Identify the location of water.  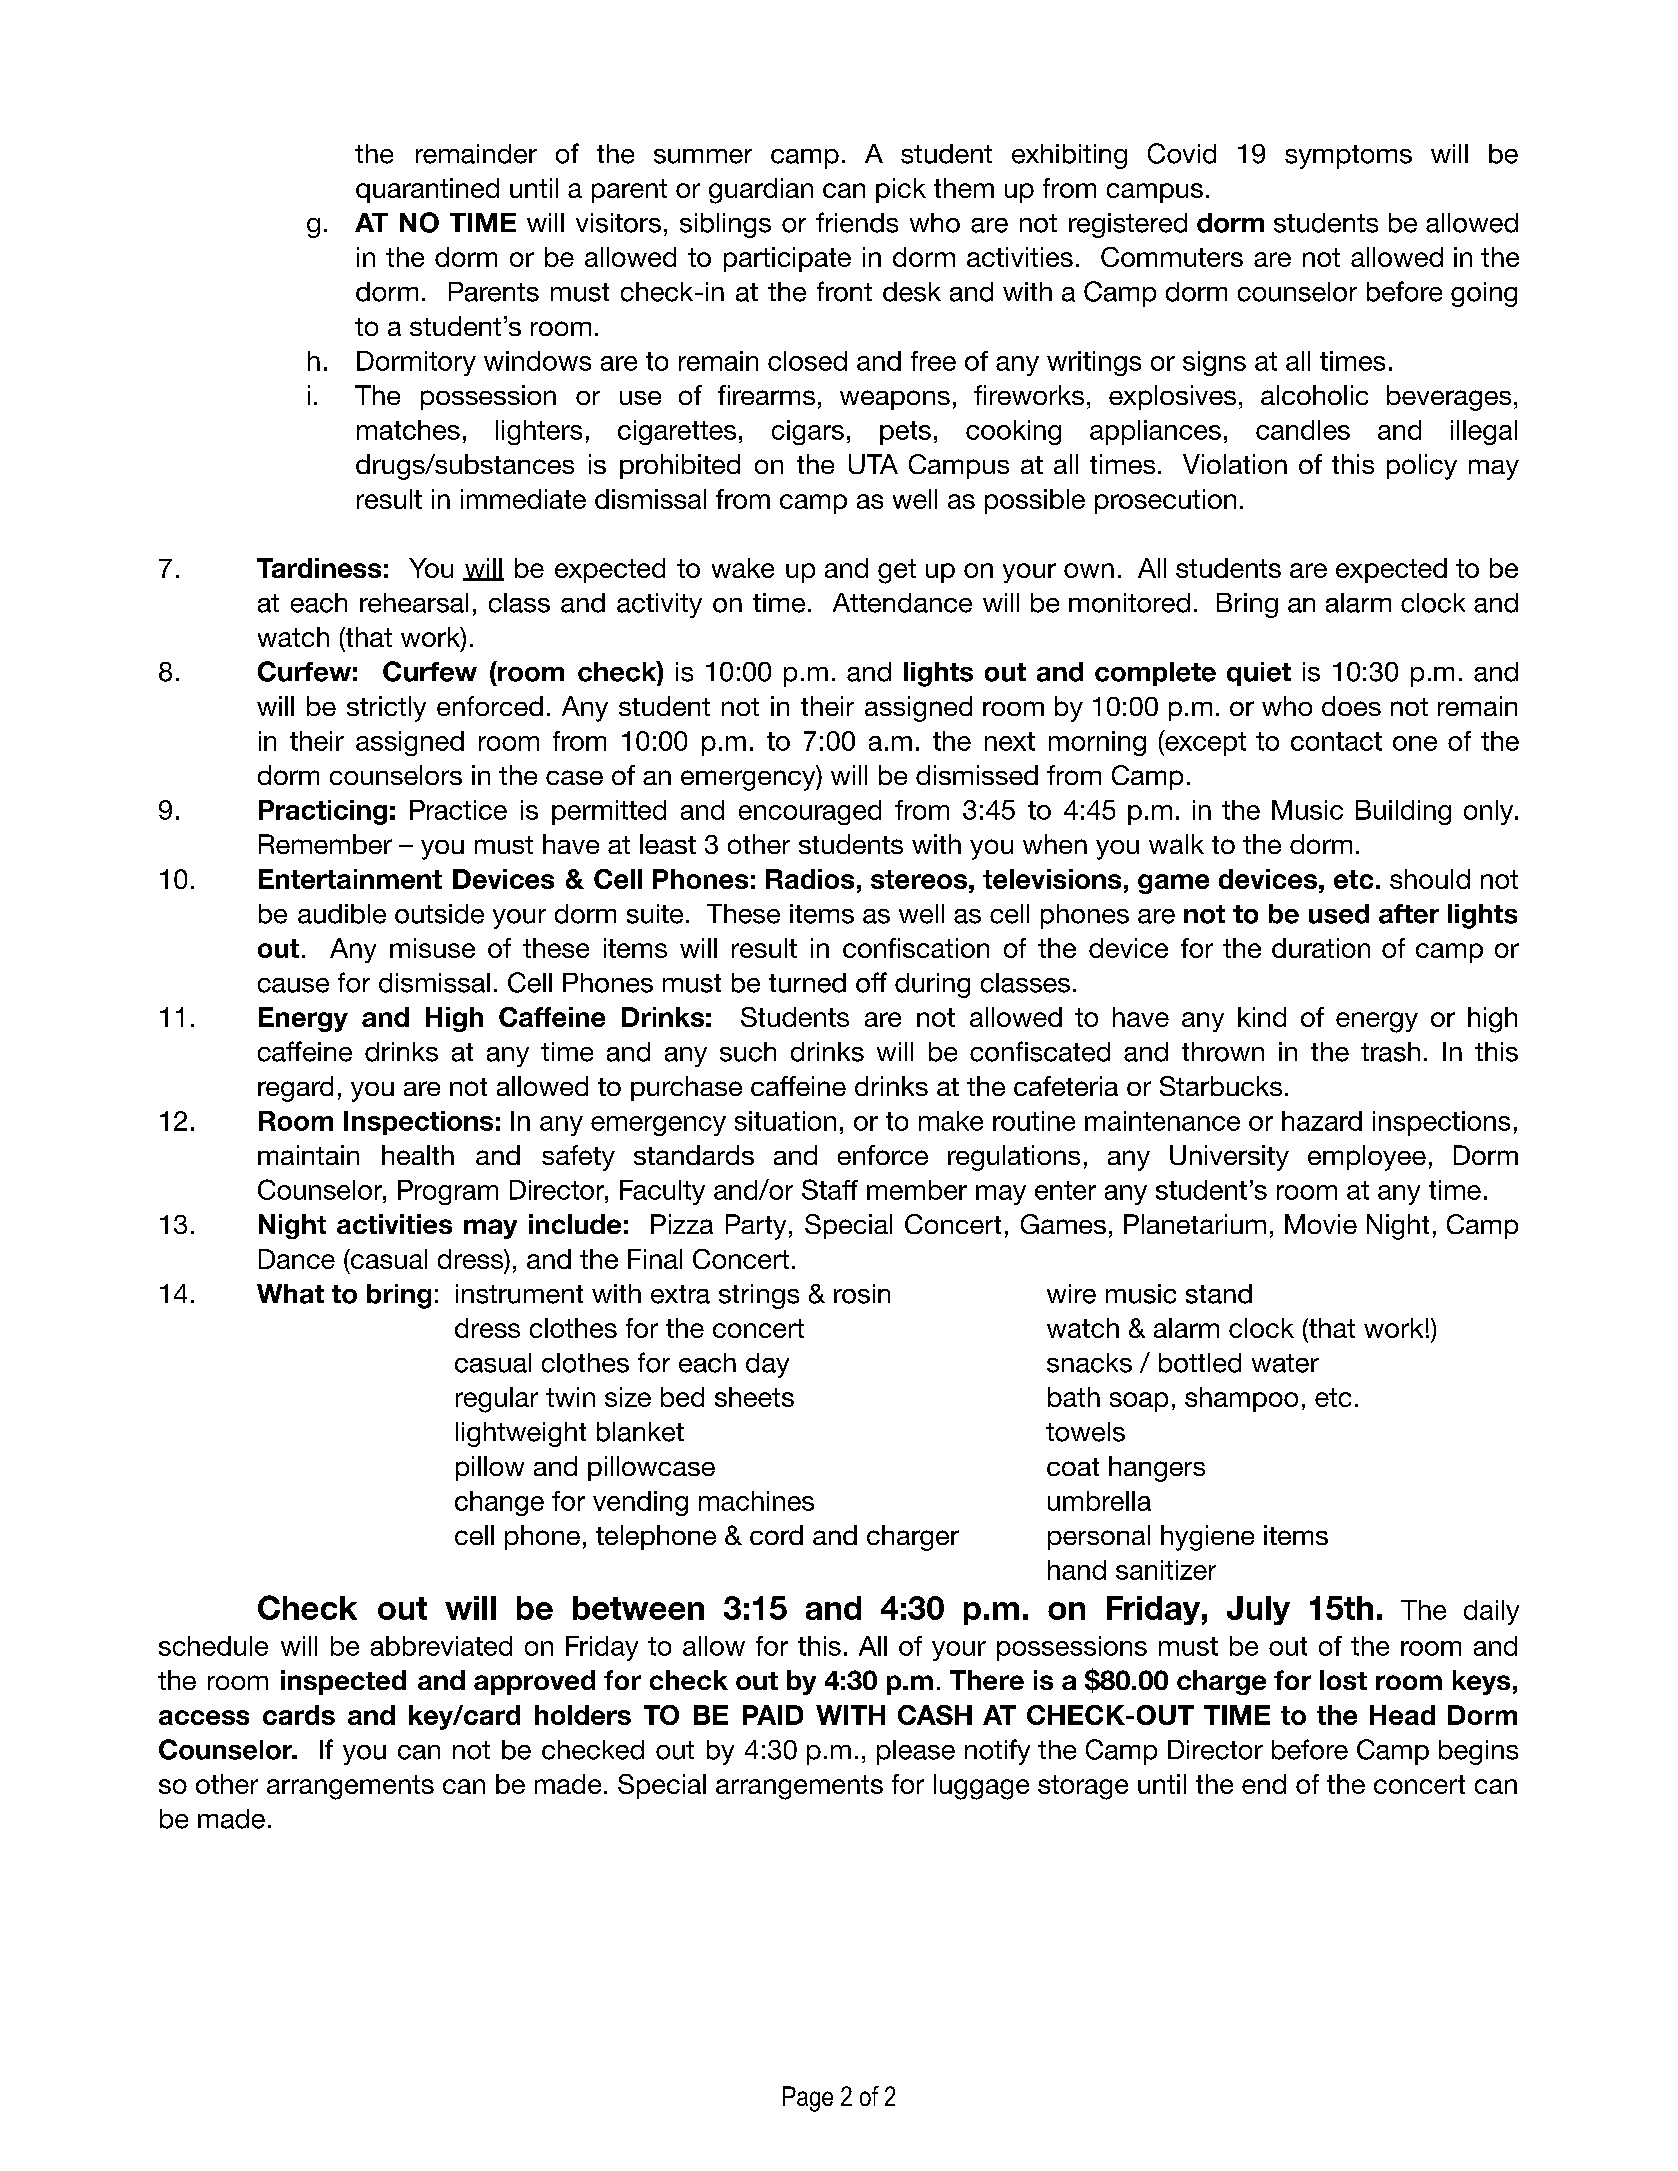
(1285, 1363).
